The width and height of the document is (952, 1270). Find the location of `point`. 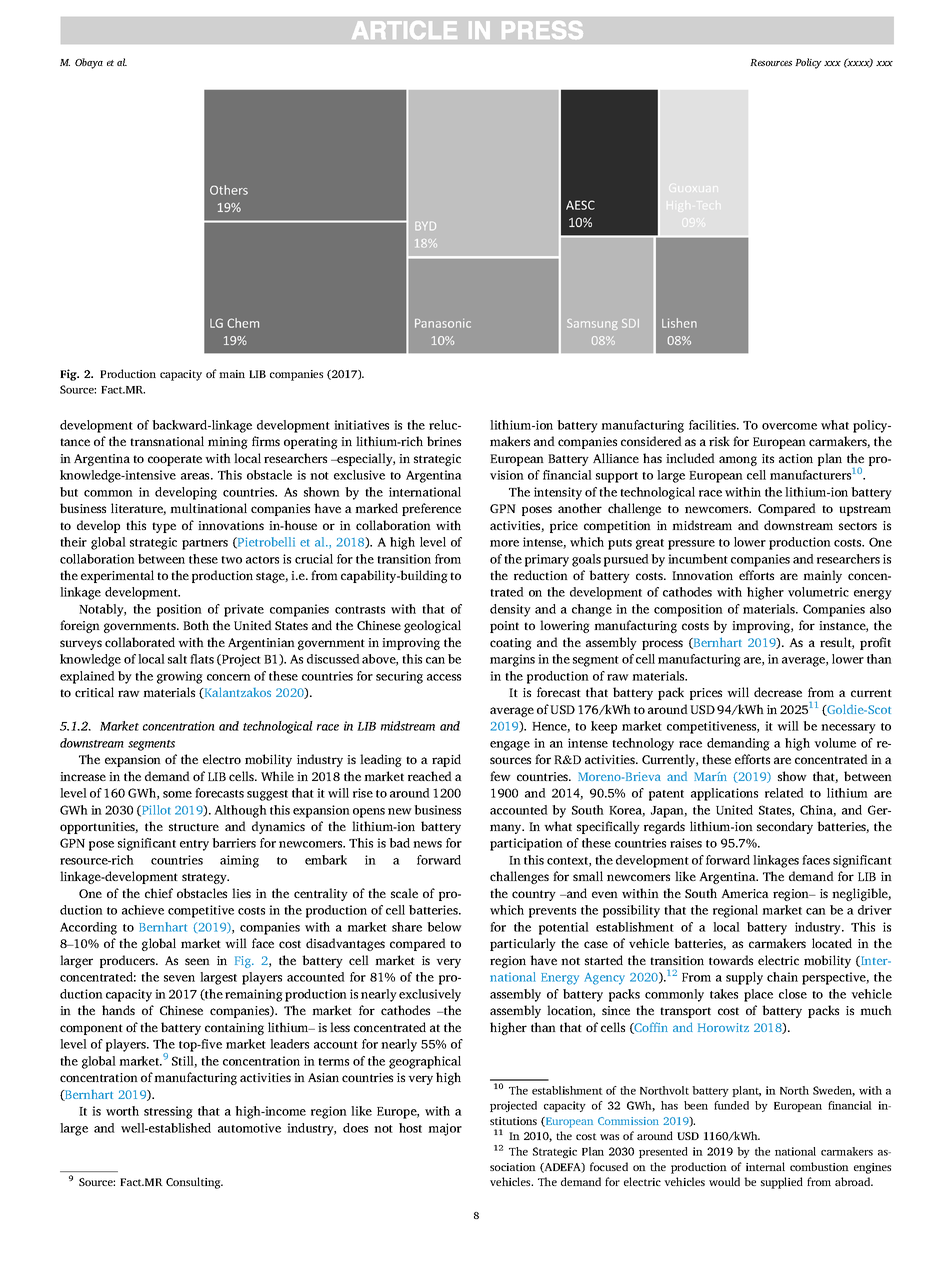

point is located at coordinates (504, 627).
